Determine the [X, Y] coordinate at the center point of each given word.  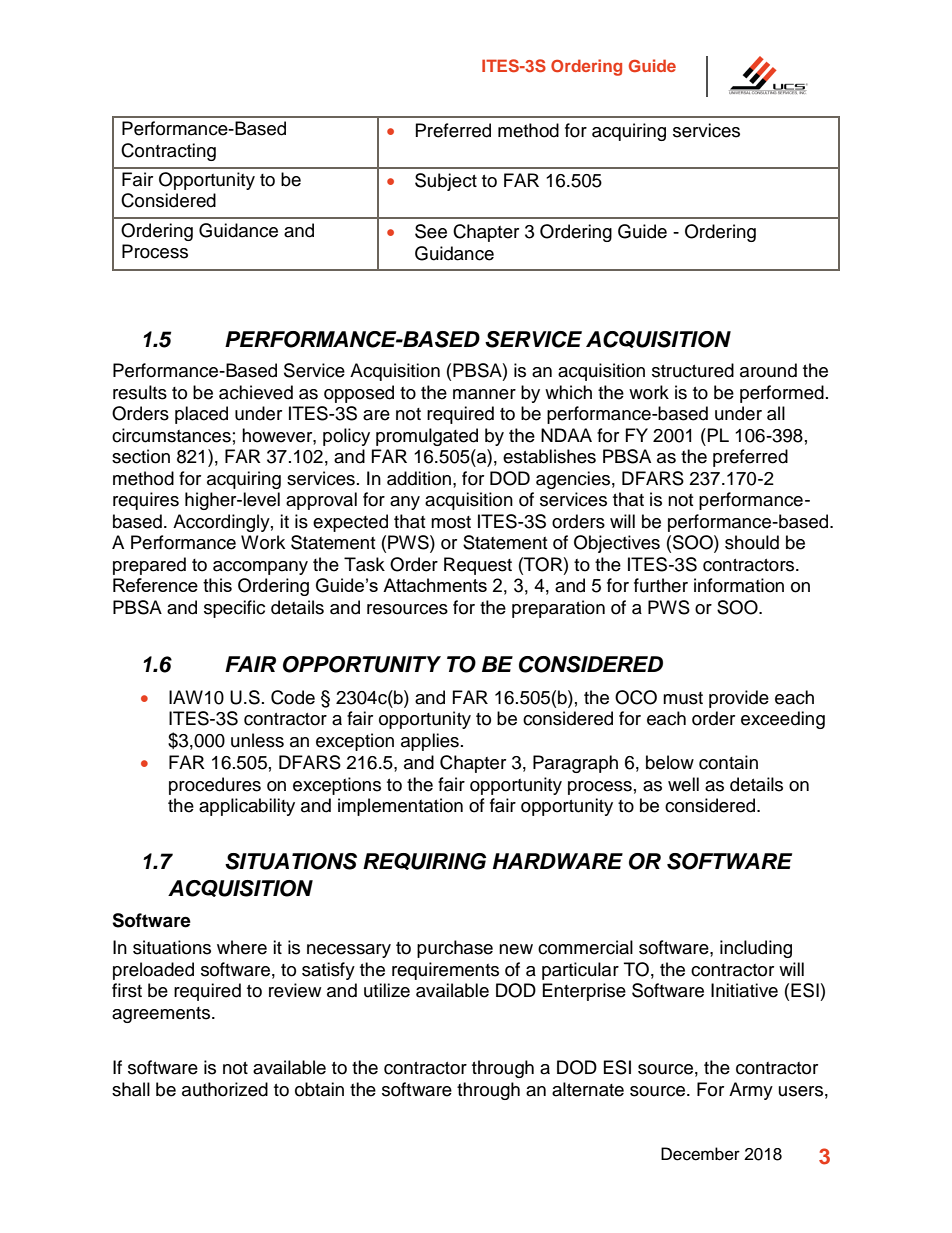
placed [201, 415]
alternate [588, 1089]
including [756, 949]
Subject [446, 182]
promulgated [427, 437]
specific [234, 609]
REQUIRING [424, 861]
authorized [225, 1089]
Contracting [168, 152]
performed [782, 394]
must [683, 698]
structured [693, 370]
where [242, 947]
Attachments [435, 585]
